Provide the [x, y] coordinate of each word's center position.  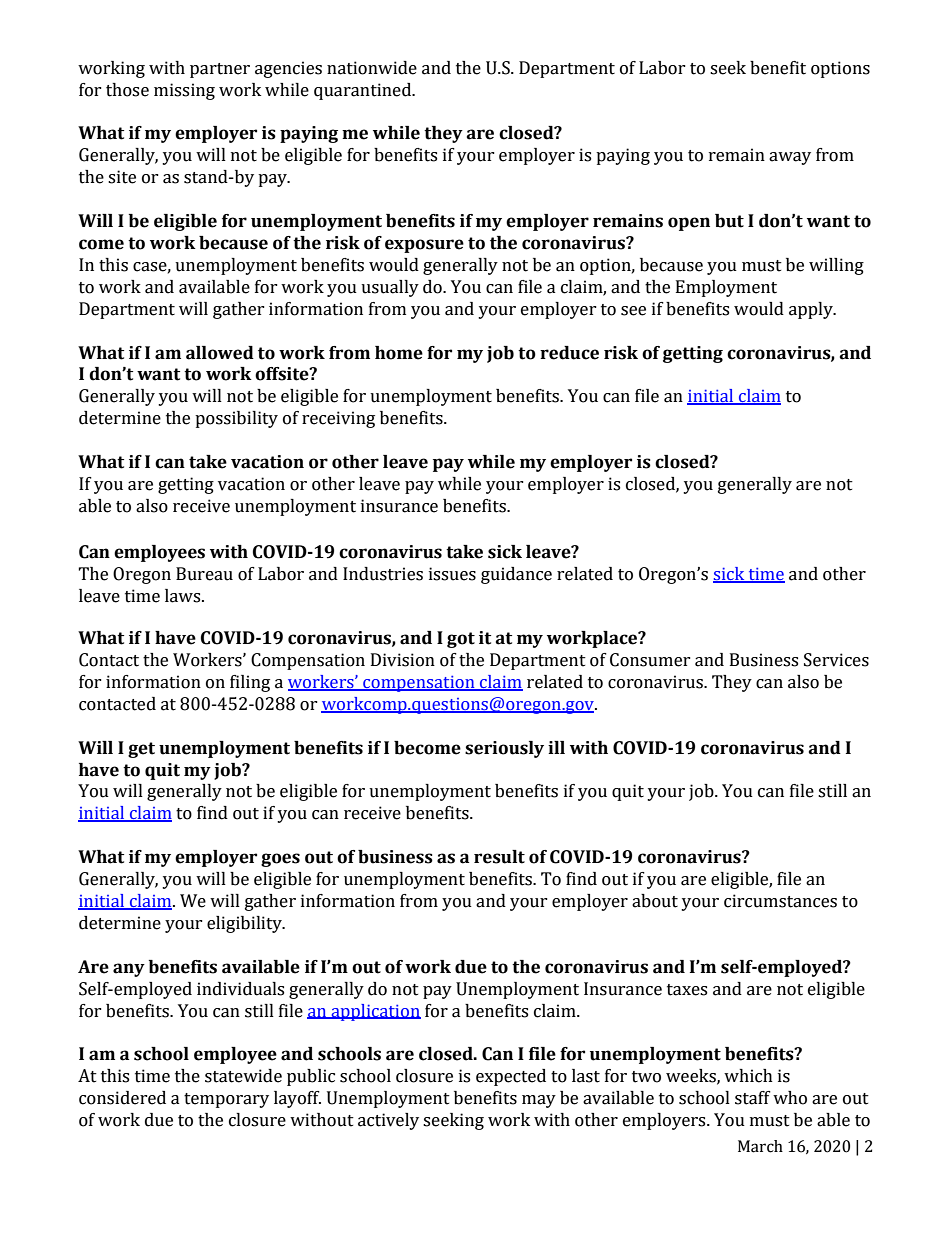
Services [836, 660]
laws [184, 596]
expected [511, 1077]
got [461, 640]
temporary [226, 1100]
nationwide [372, 68]
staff [753, 1098]
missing [184, 91]
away [790, 158]
